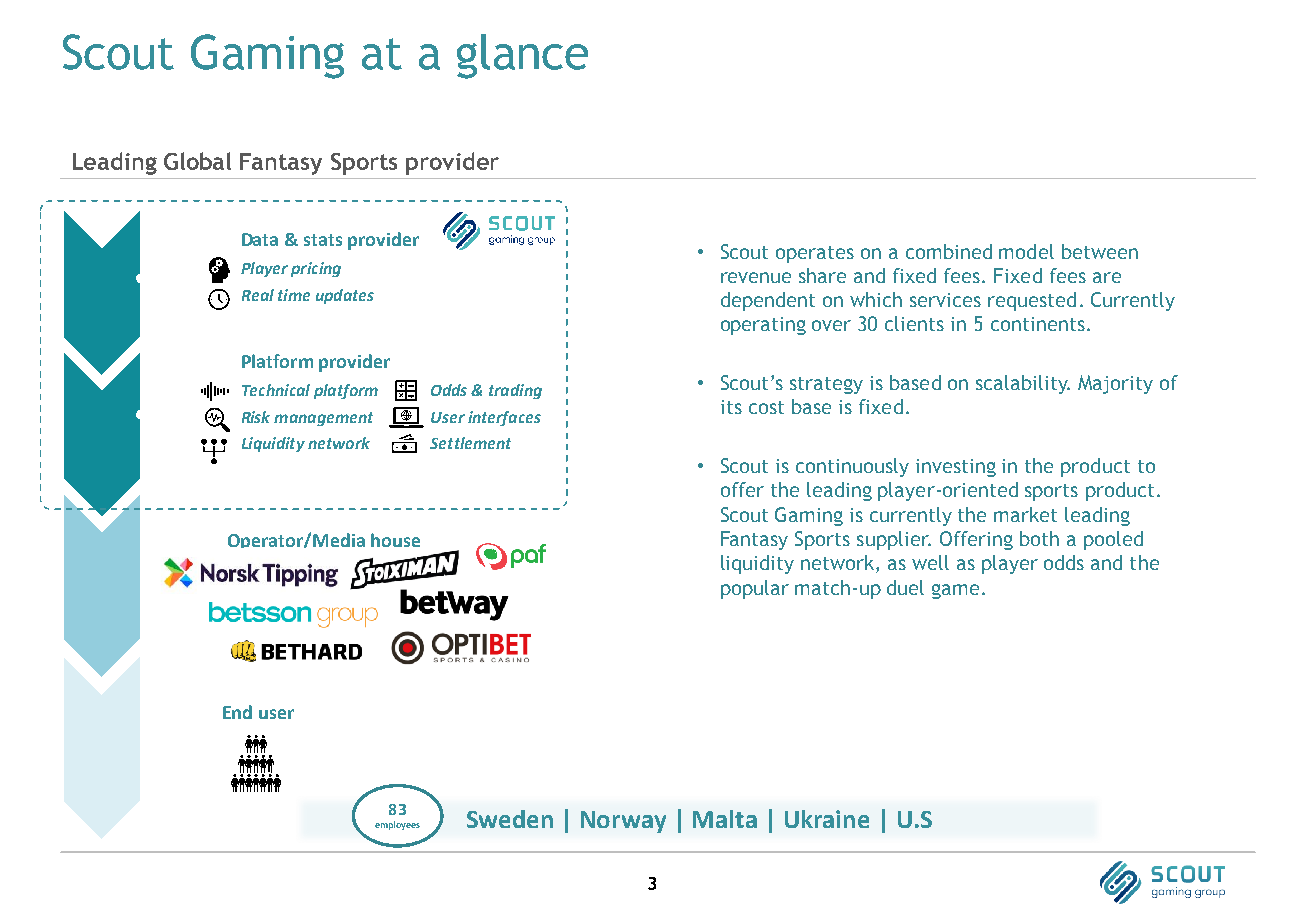  I want to click on Ukraine, so click(827, 819).
